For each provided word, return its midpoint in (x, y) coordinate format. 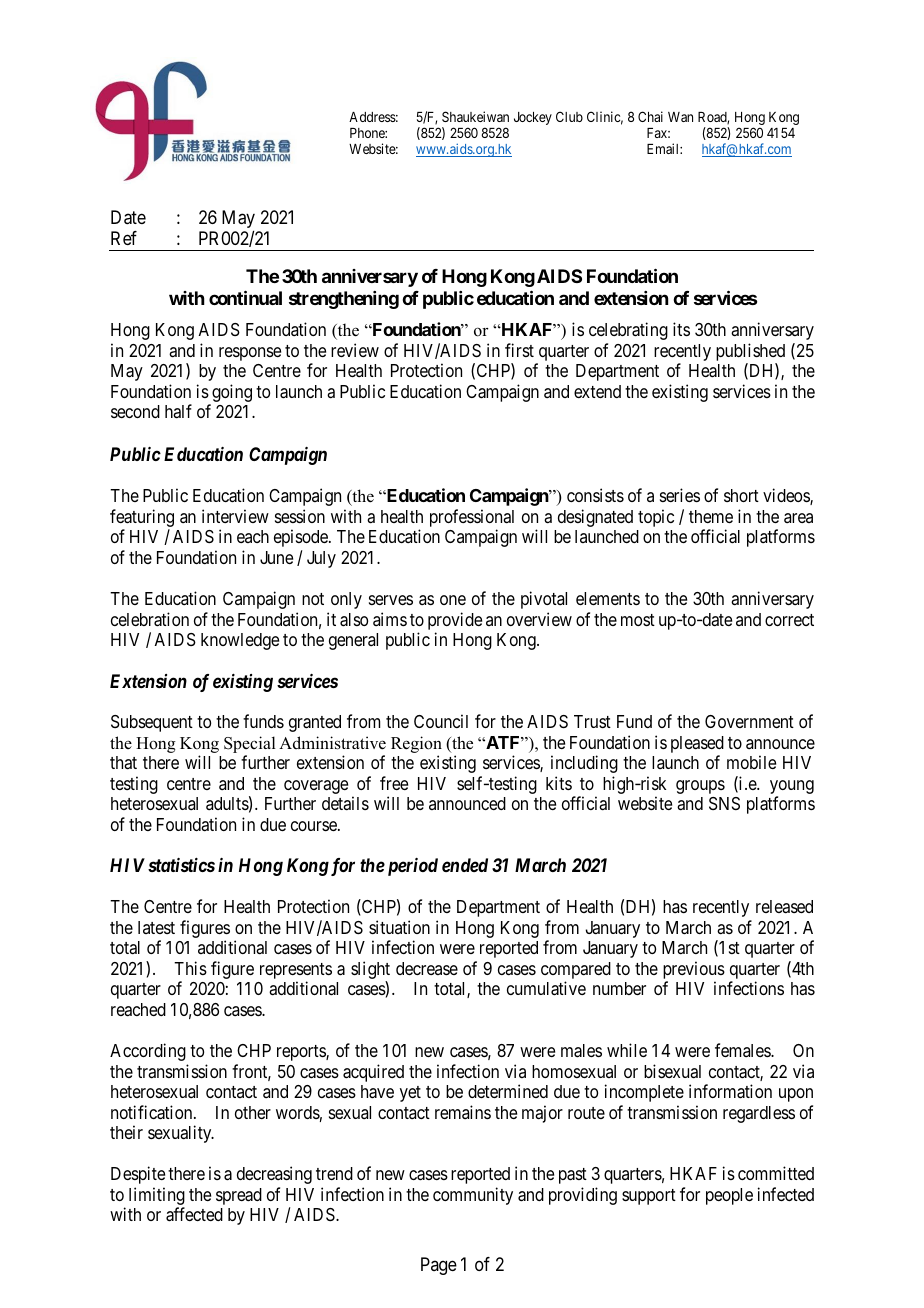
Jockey (533, 118)
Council (441, 721)
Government (749, 721)
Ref (124, 238)
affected (194, 1214)
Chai (650, 116)
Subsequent (152, 723)
